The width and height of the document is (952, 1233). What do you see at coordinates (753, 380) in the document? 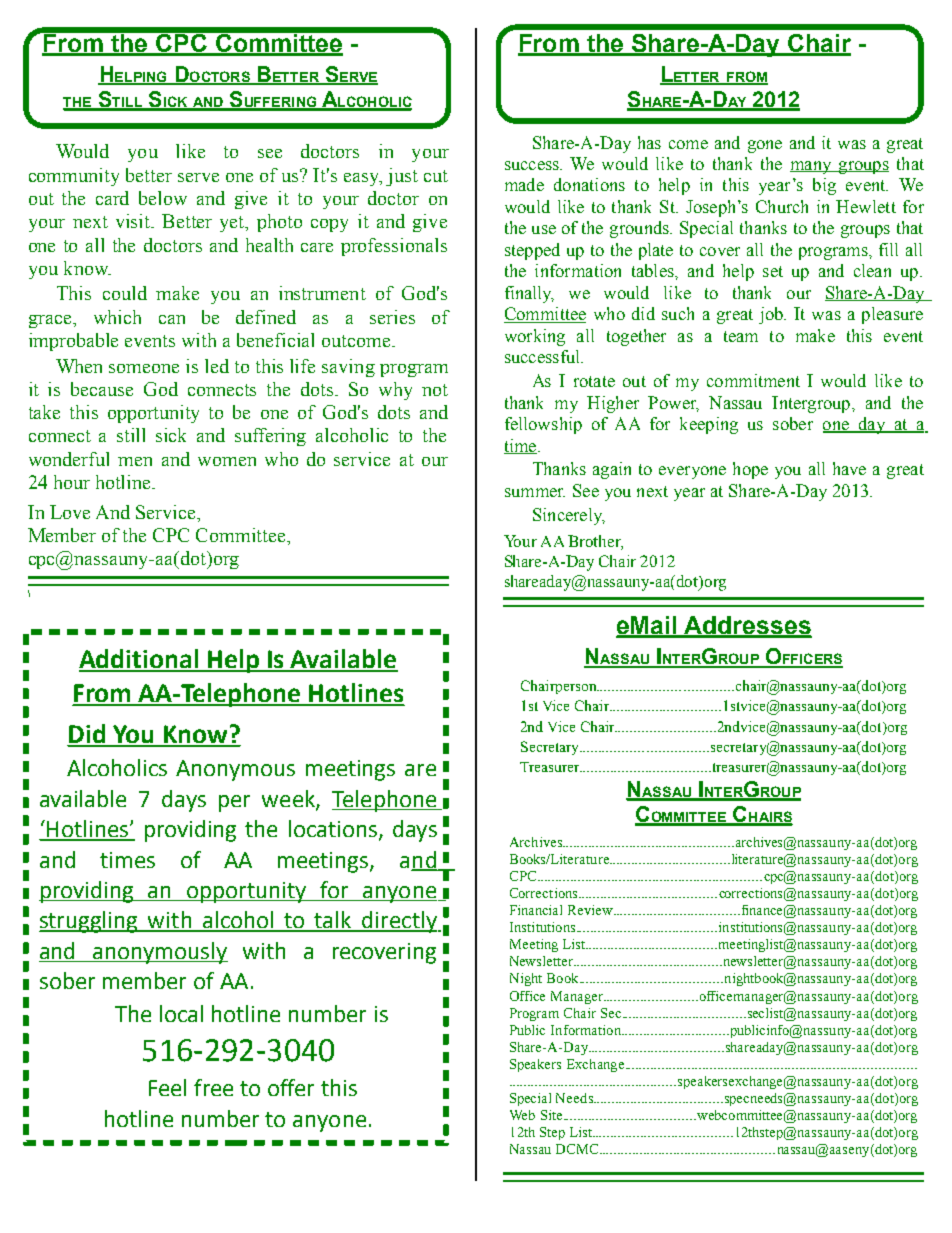
I see `commitment` at bounding box center [753, 380].
